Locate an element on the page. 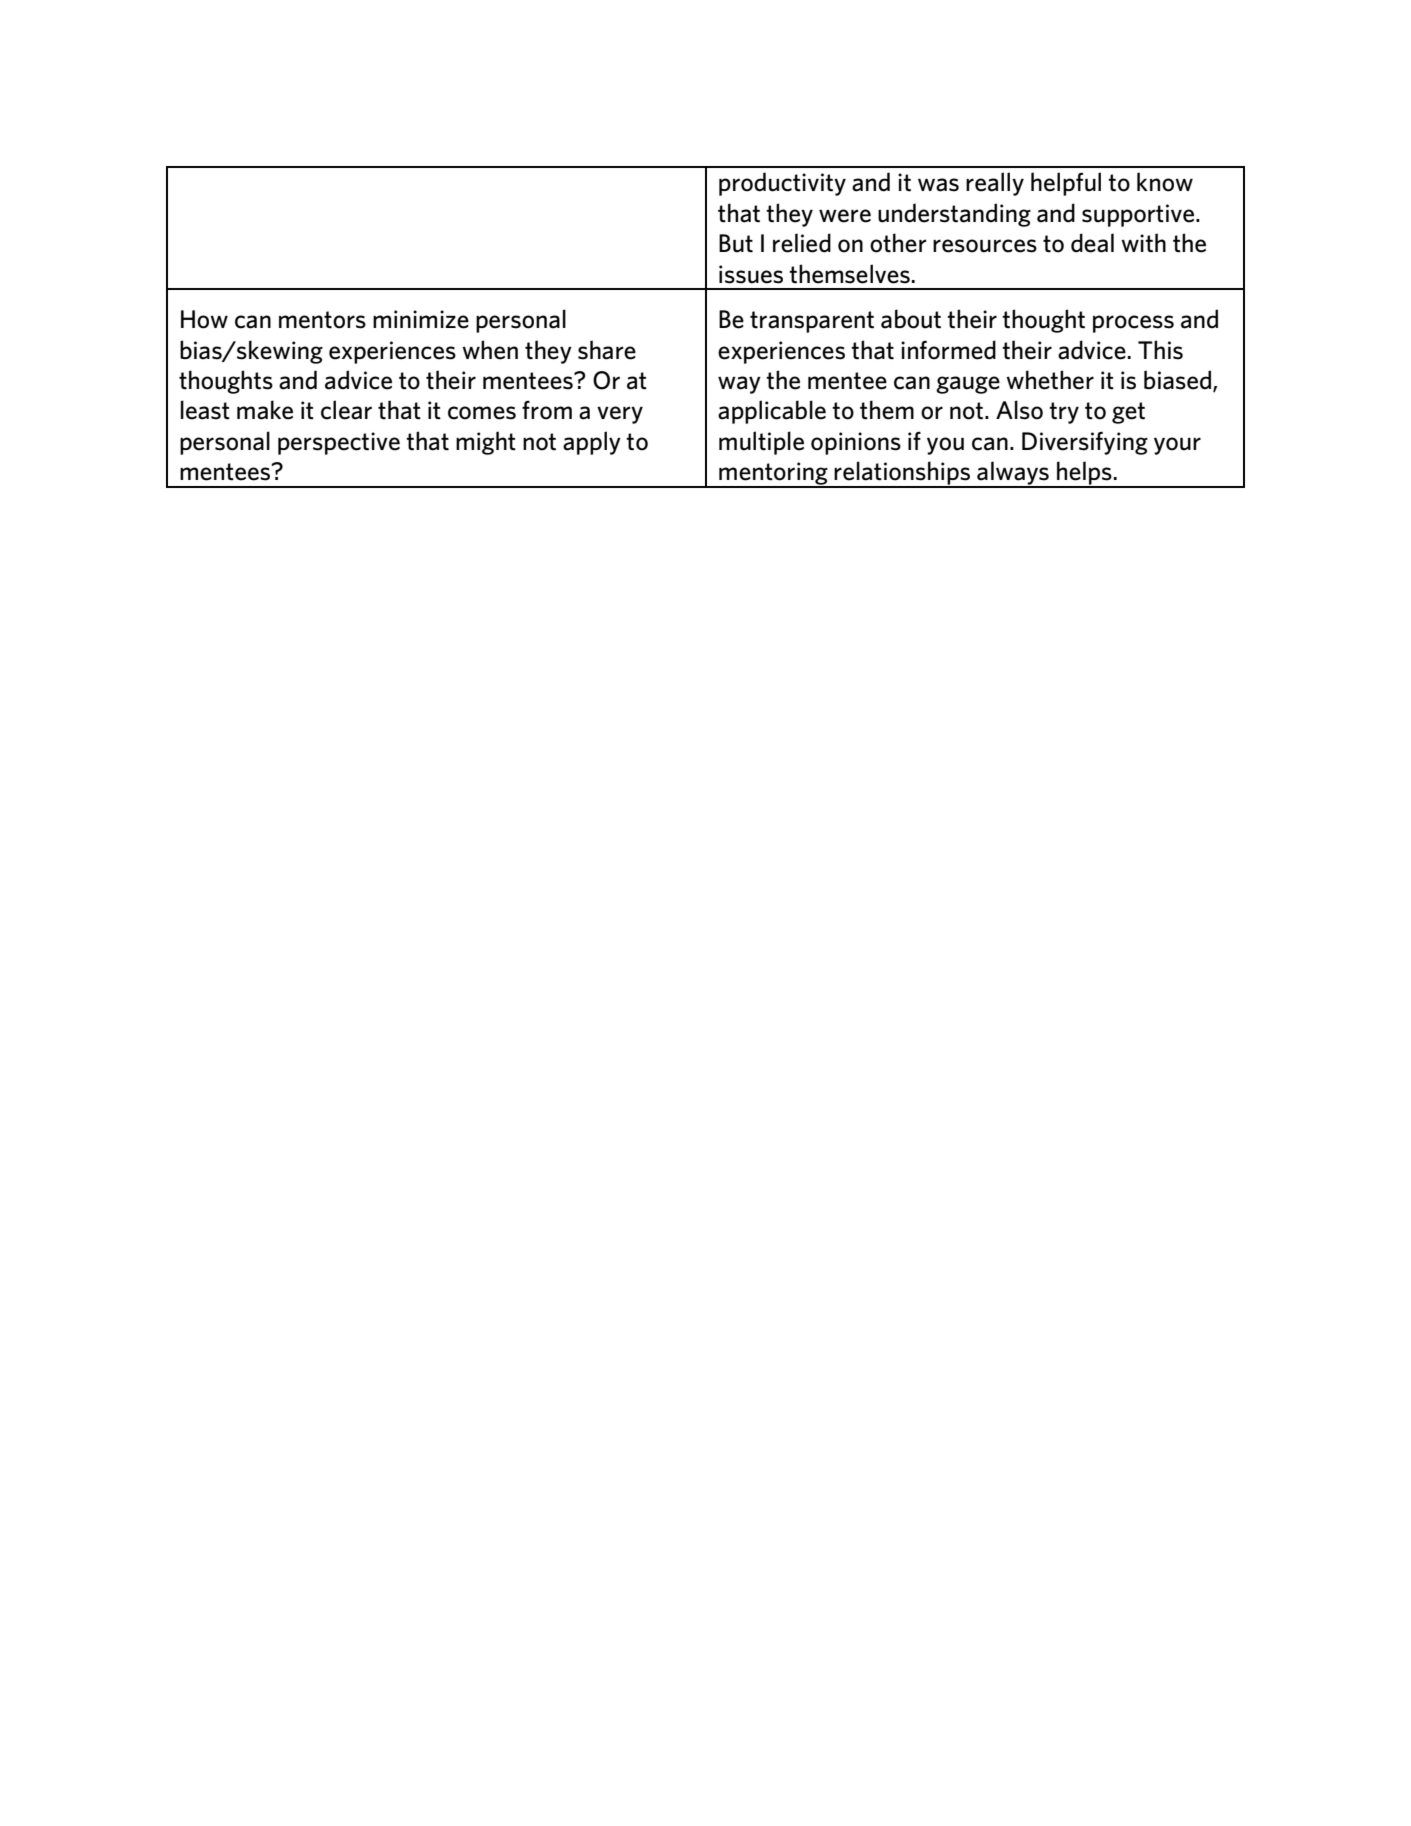  perspective is located at coordinates (339, 443).
